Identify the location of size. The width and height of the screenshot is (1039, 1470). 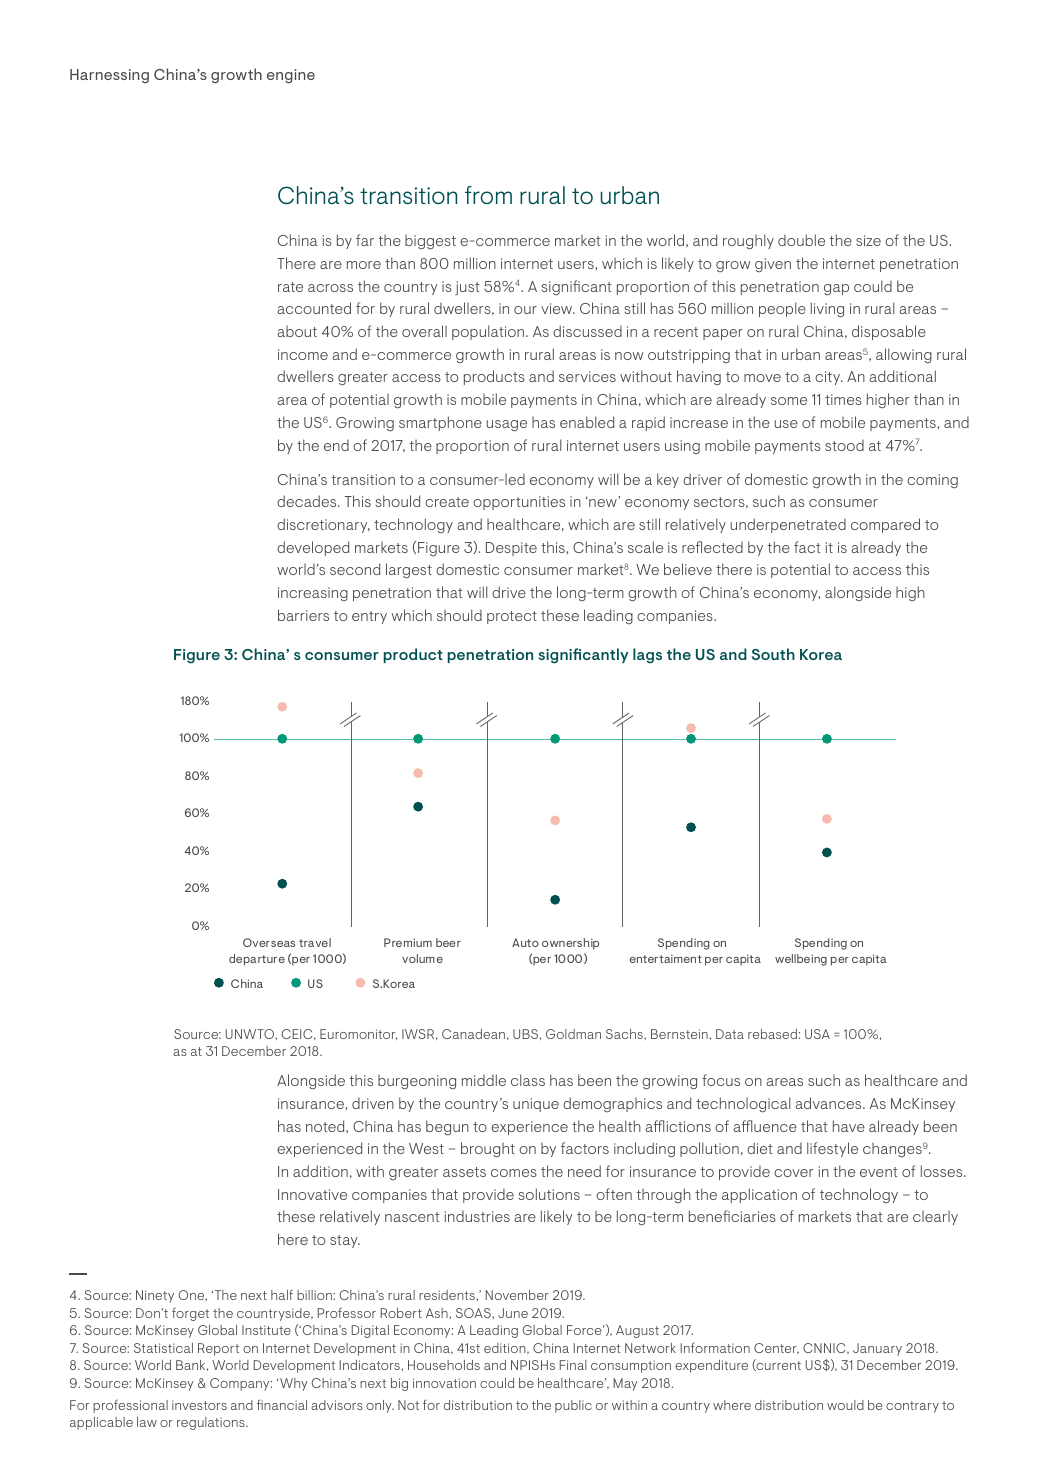
(868, 240).
